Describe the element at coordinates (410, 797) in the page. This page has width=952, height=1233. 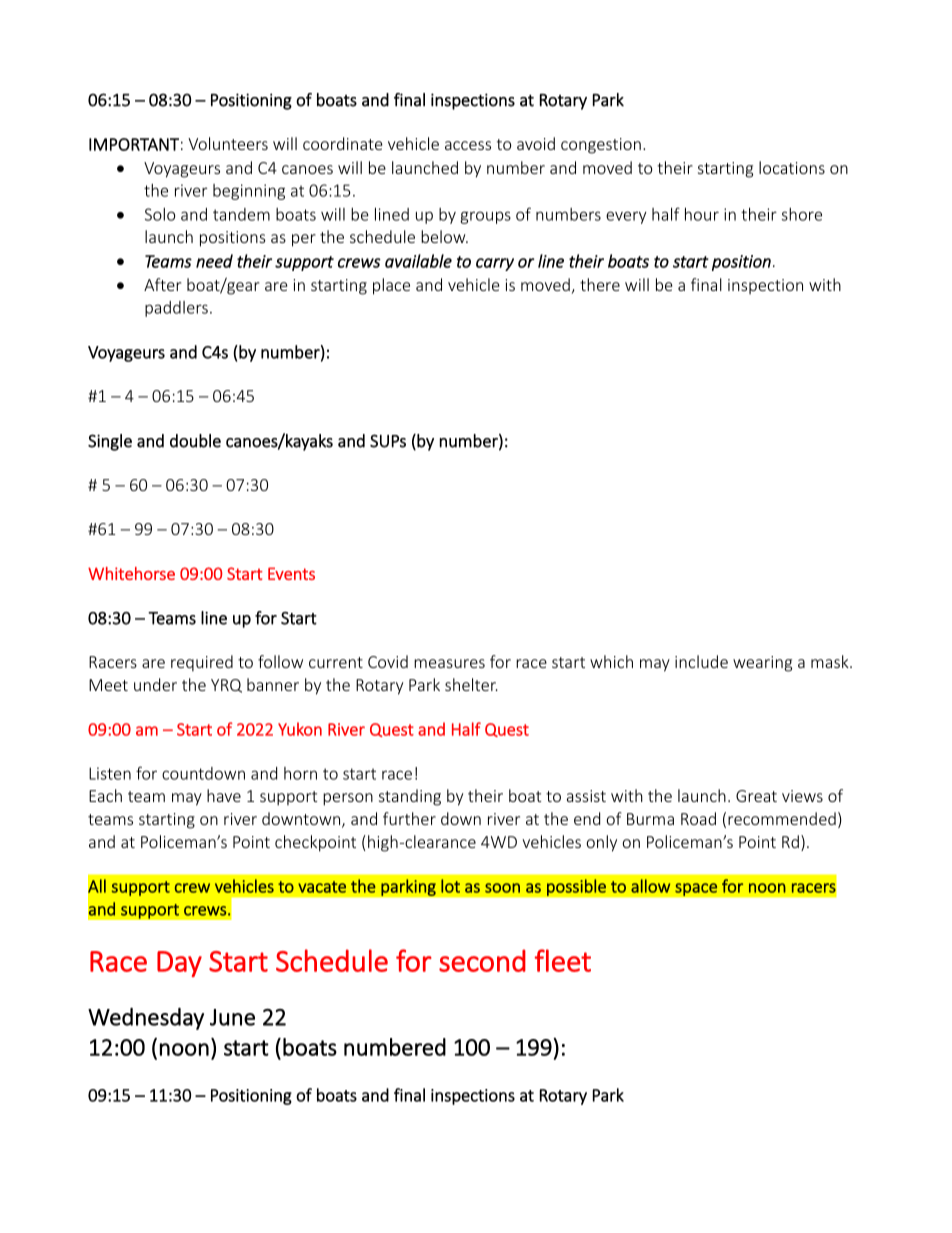
I see `standing` at that location.
